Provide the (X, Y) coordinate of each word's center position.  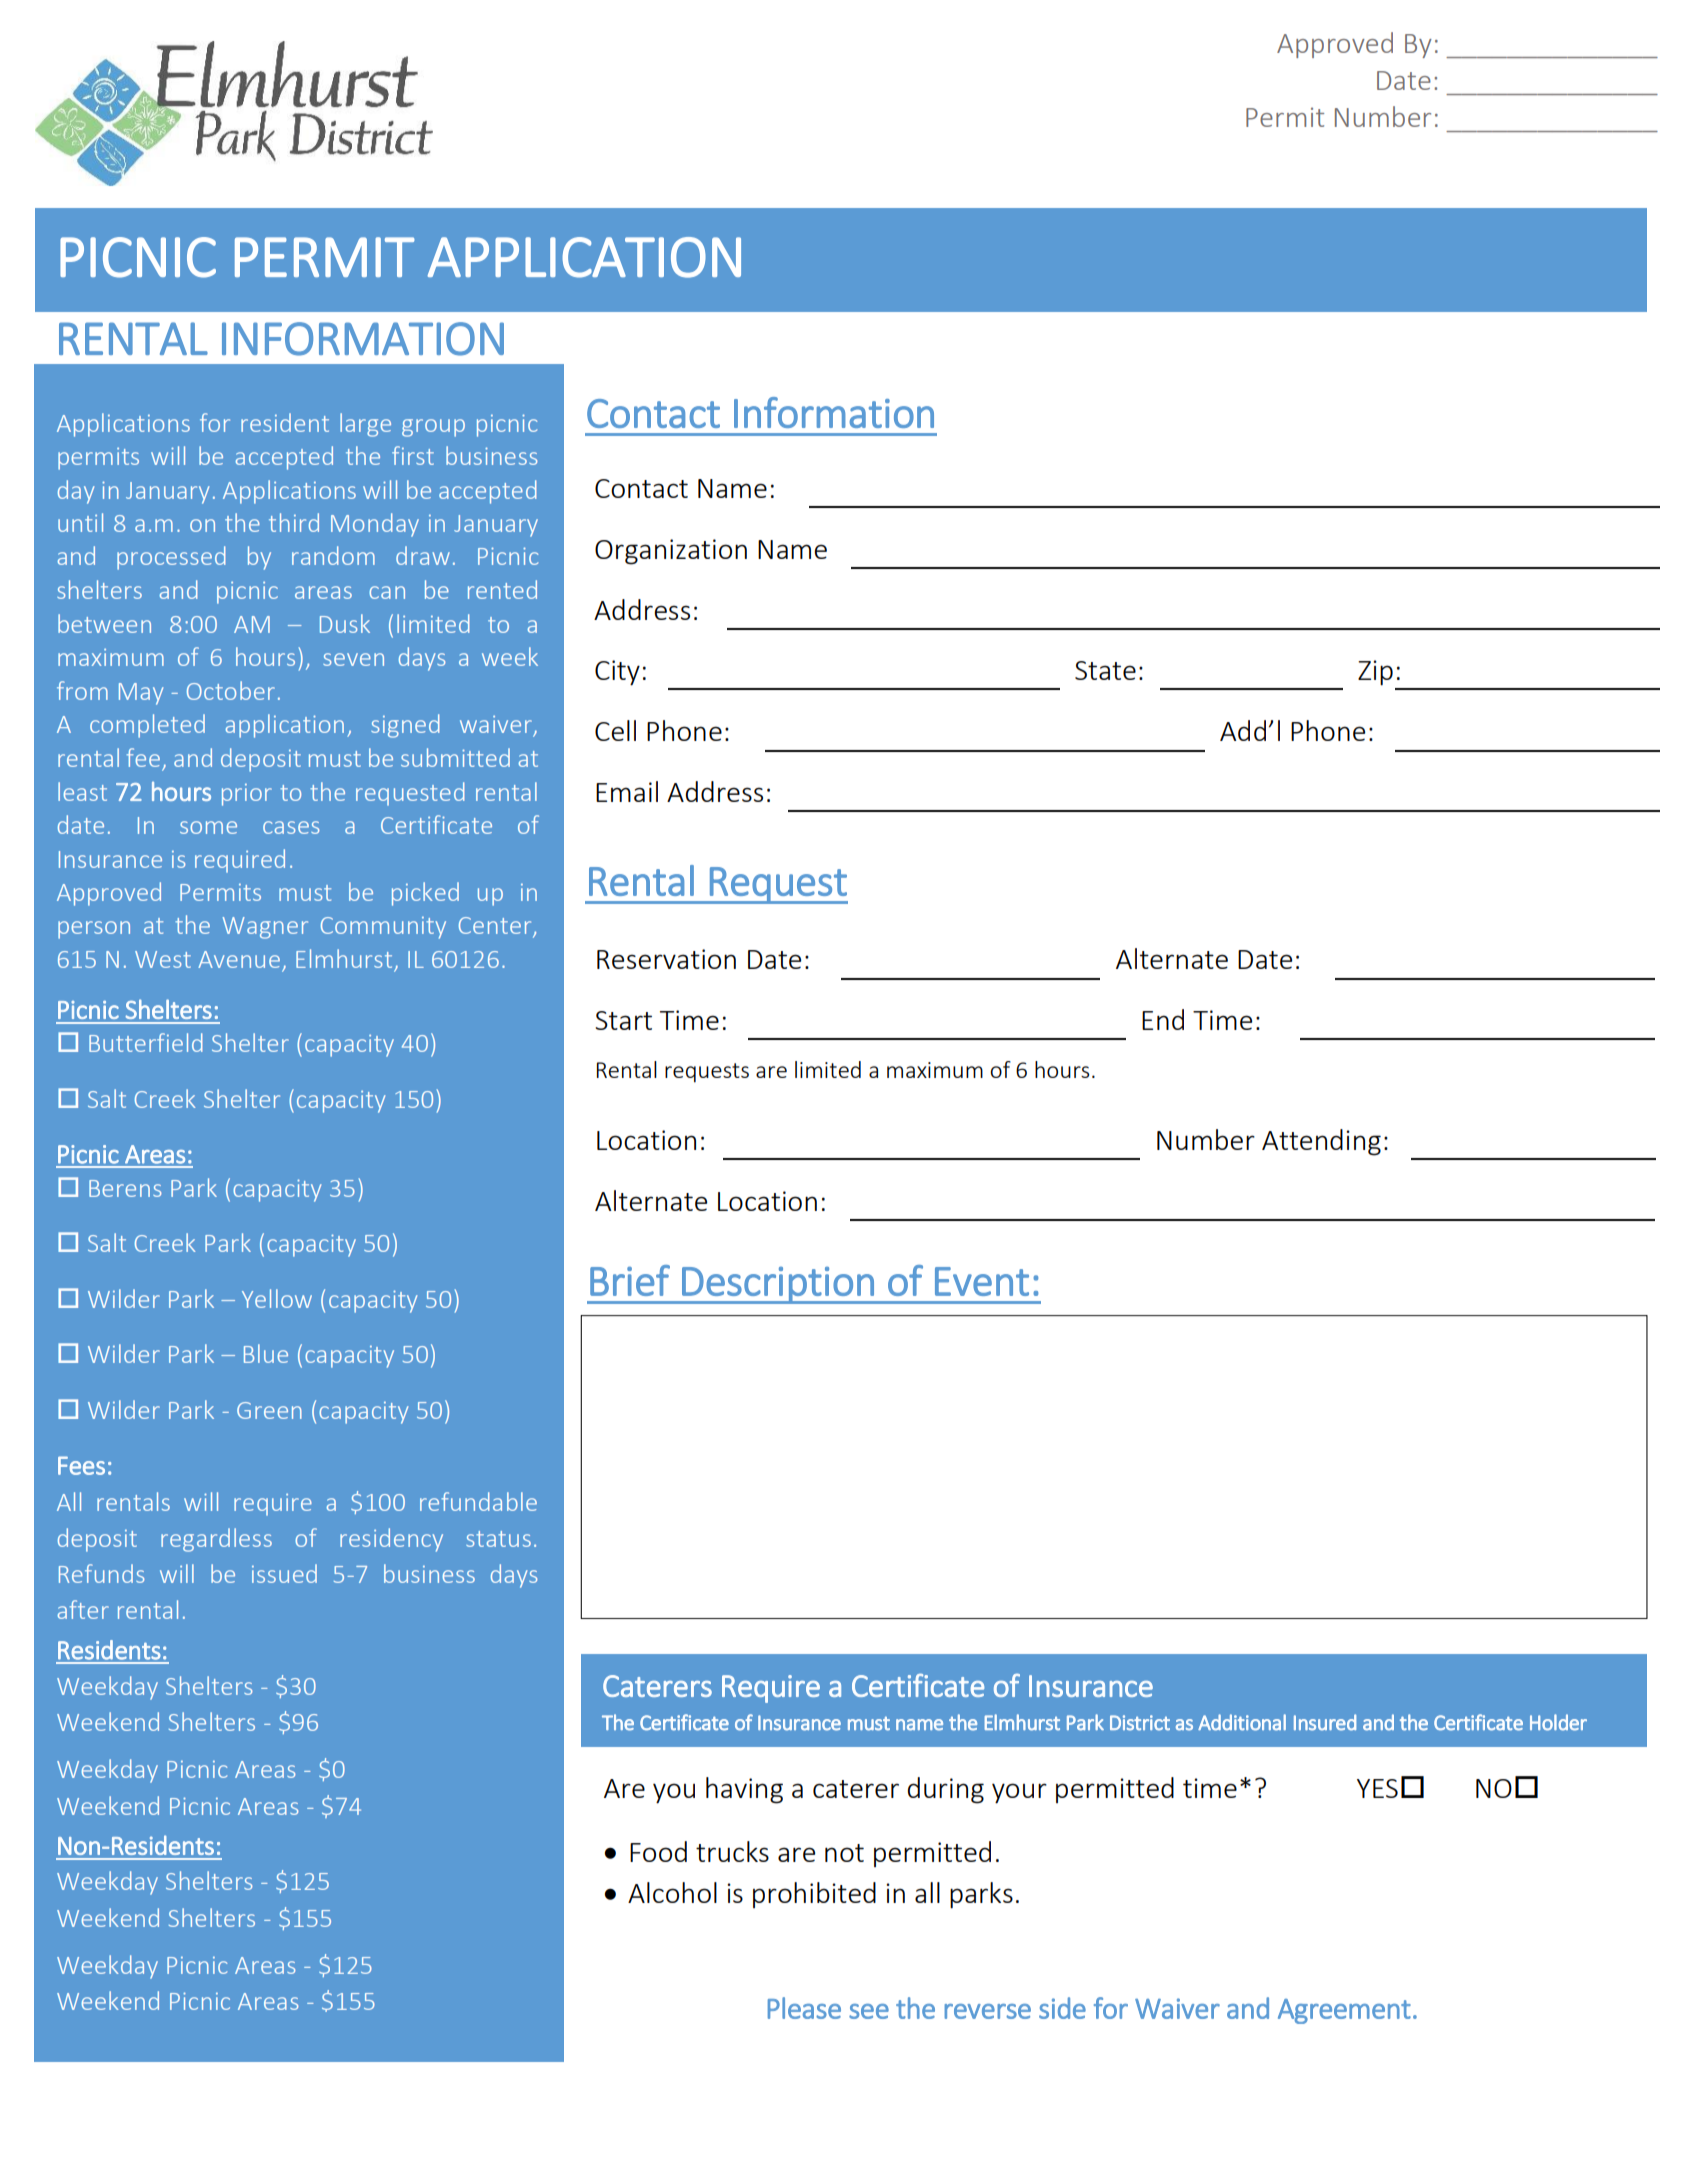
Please (804, 2008)
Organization (671, 552)
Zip (1375, 673)
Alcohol (672, 1892)
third (294, 522)
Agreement (1344, 2011)
